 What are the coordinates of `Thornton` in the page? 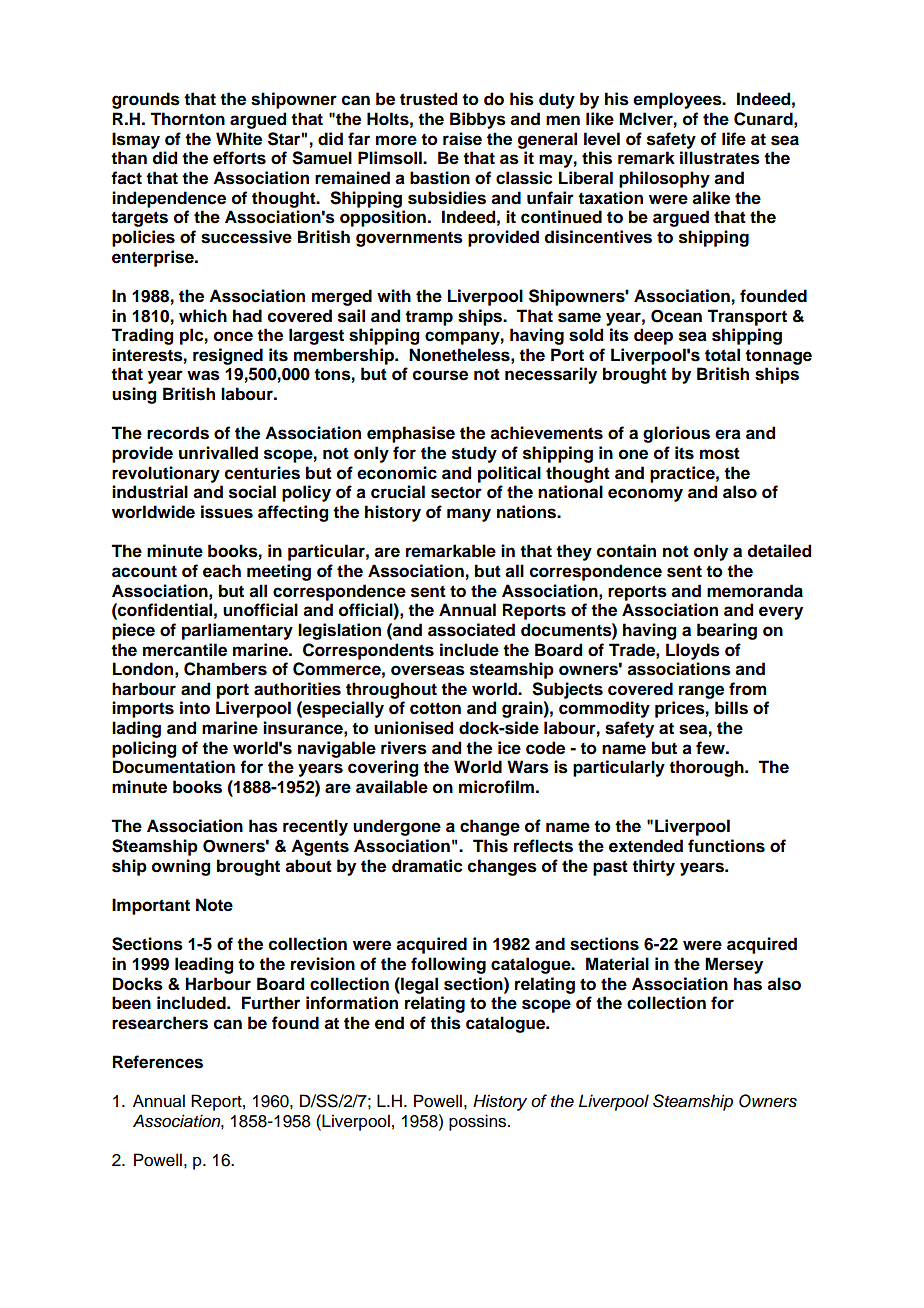 It's located at (187, 119).
